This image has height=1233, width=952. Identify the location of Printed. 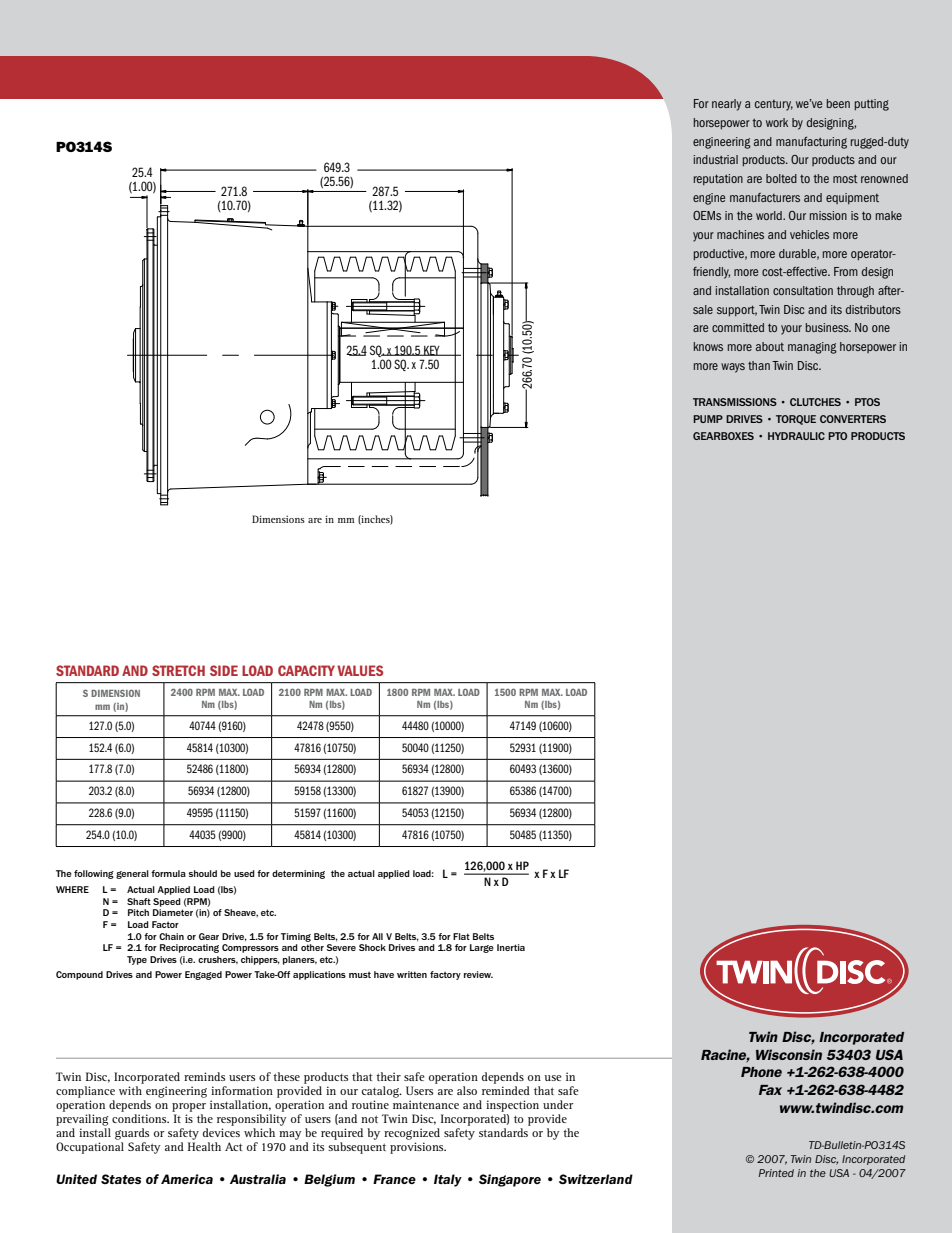
(776, 1173).
